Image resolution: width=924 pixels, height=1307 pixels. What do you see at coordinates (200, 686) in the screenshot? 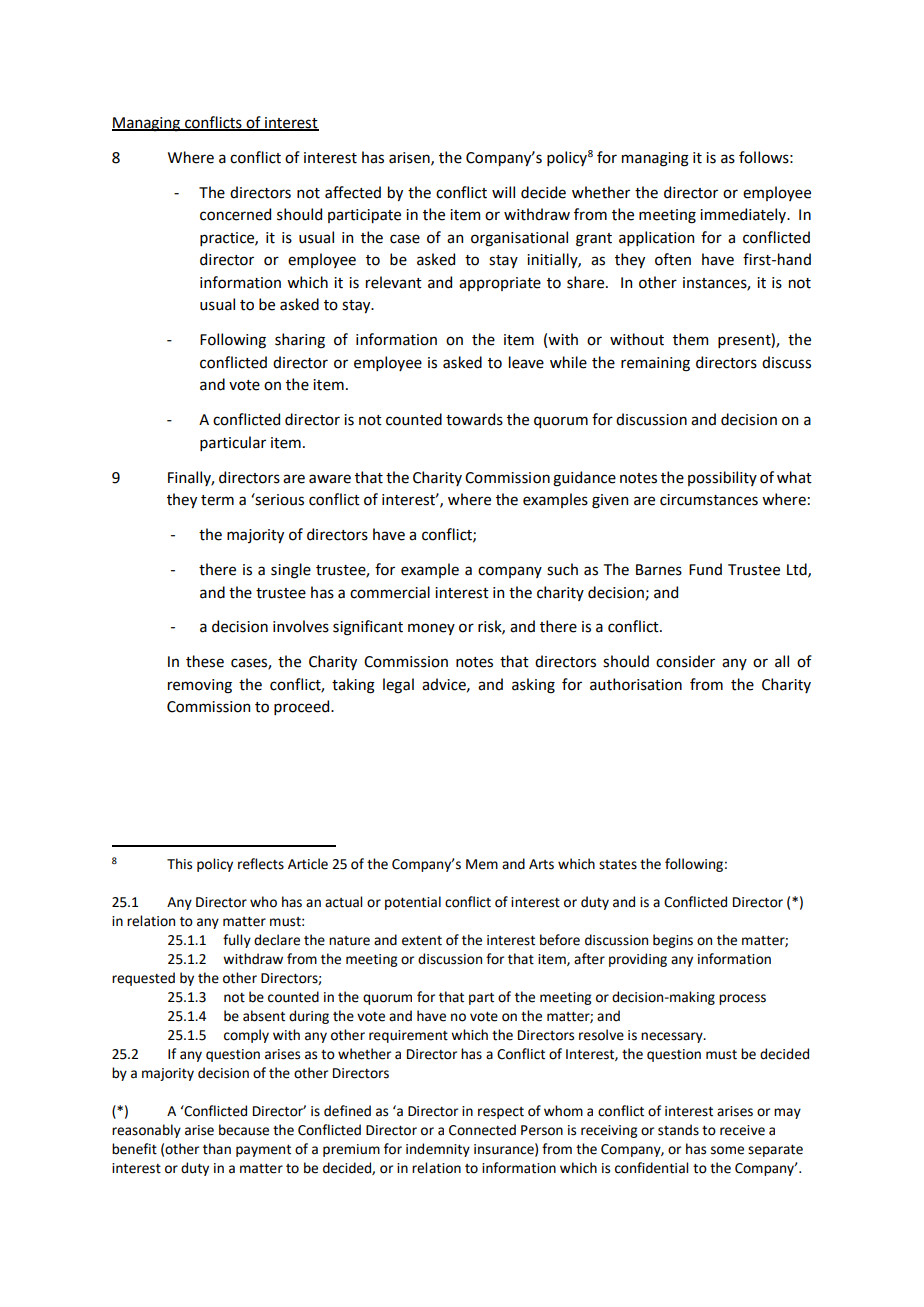
I see `removing` at bounding box center [200, 686].
